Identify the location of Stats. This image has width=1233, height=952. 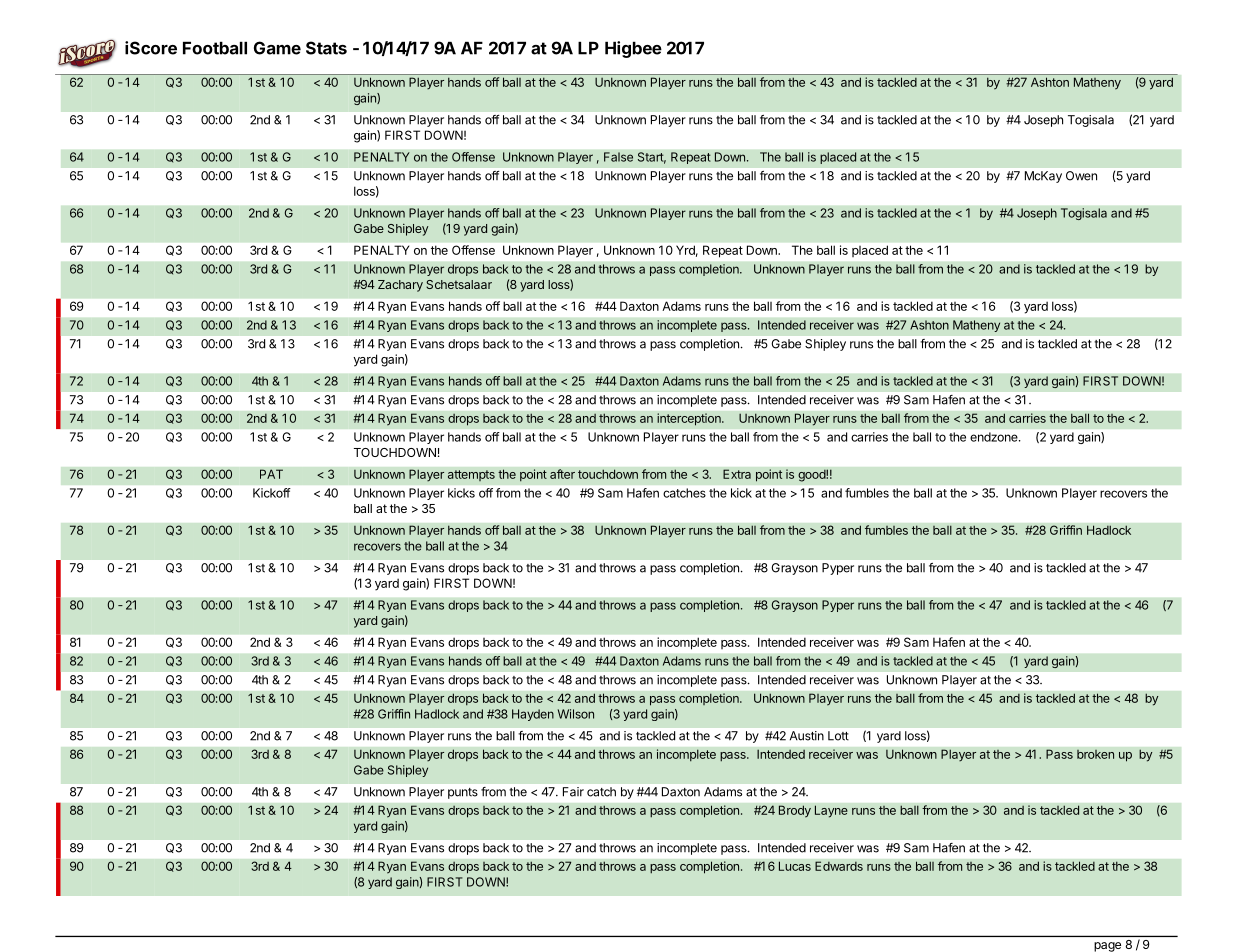
(326, 48).
